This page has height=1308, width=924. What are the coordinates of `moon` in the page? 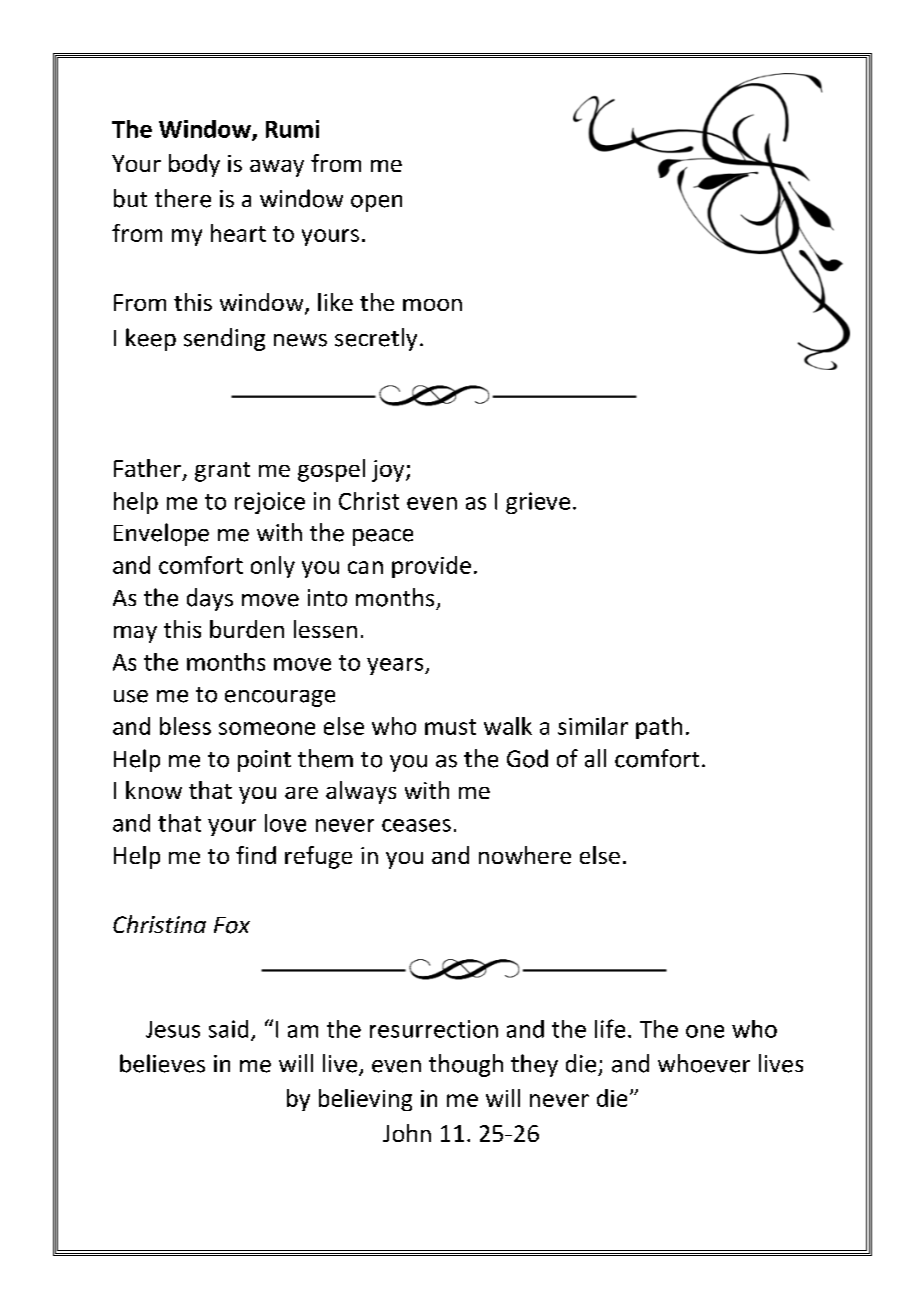 It's located at (432, 305).
